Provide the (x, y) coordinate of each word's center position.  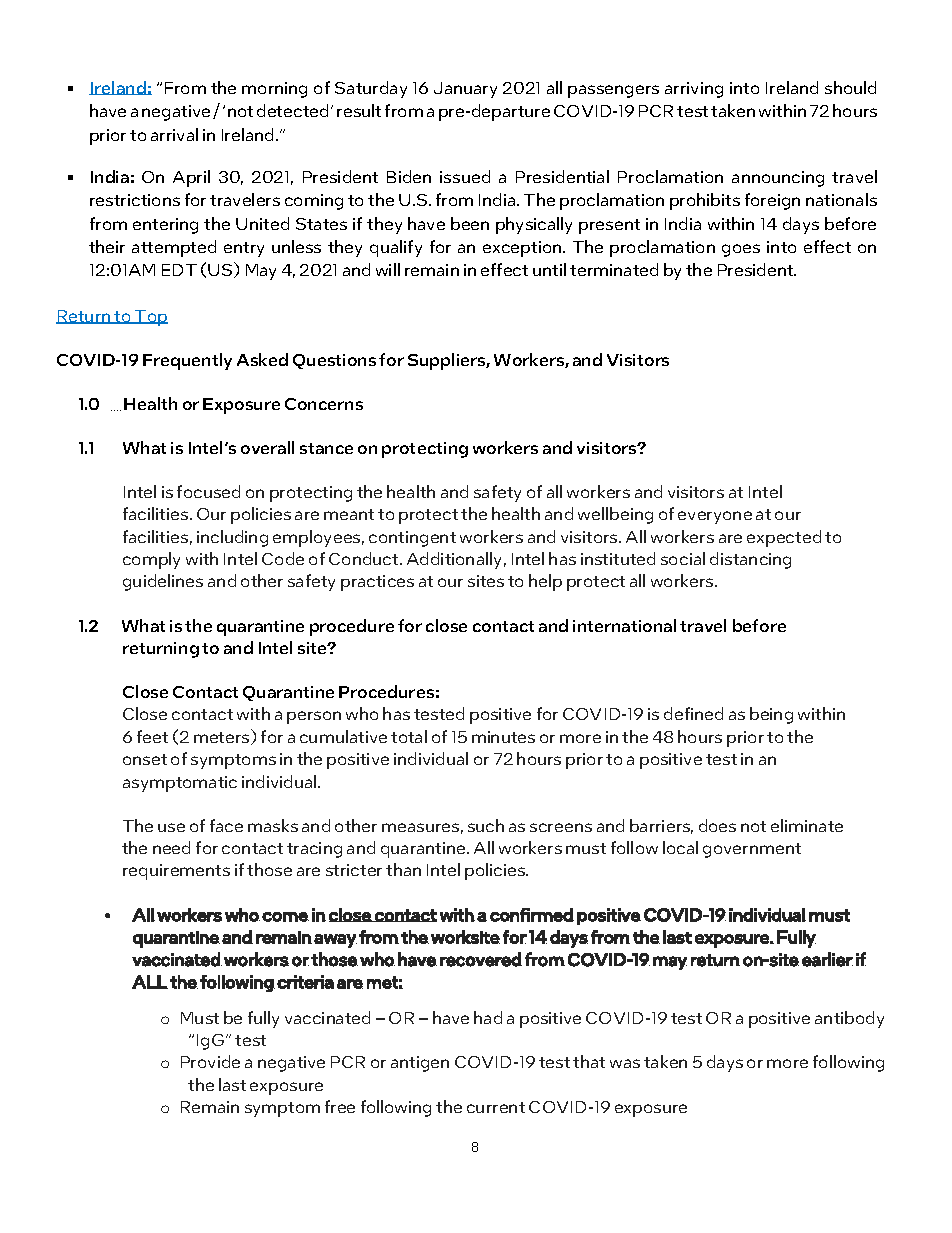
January (465, 90)
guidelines (163, 582)
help (545, 582)
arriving (694, 90)
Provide (210, 1061)
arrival (174, 134)
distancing (750, 560)
